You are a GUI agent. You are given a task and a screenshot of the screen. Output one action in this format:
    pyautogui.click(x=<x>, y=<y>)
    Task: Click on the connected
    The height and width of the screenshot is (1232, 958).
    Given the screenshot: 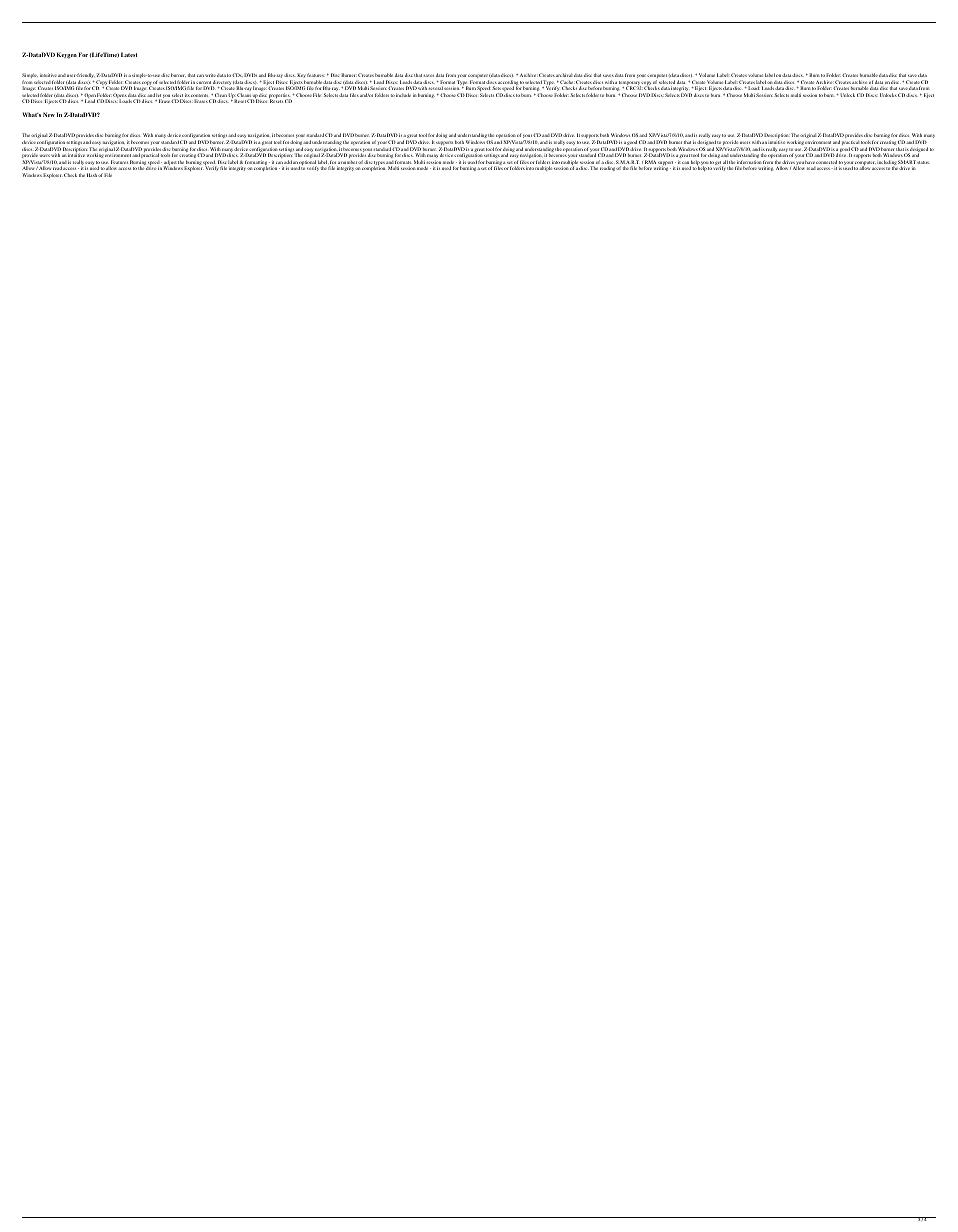 What is the action you would take?
    pyautogui.click(x=826, y=162)
